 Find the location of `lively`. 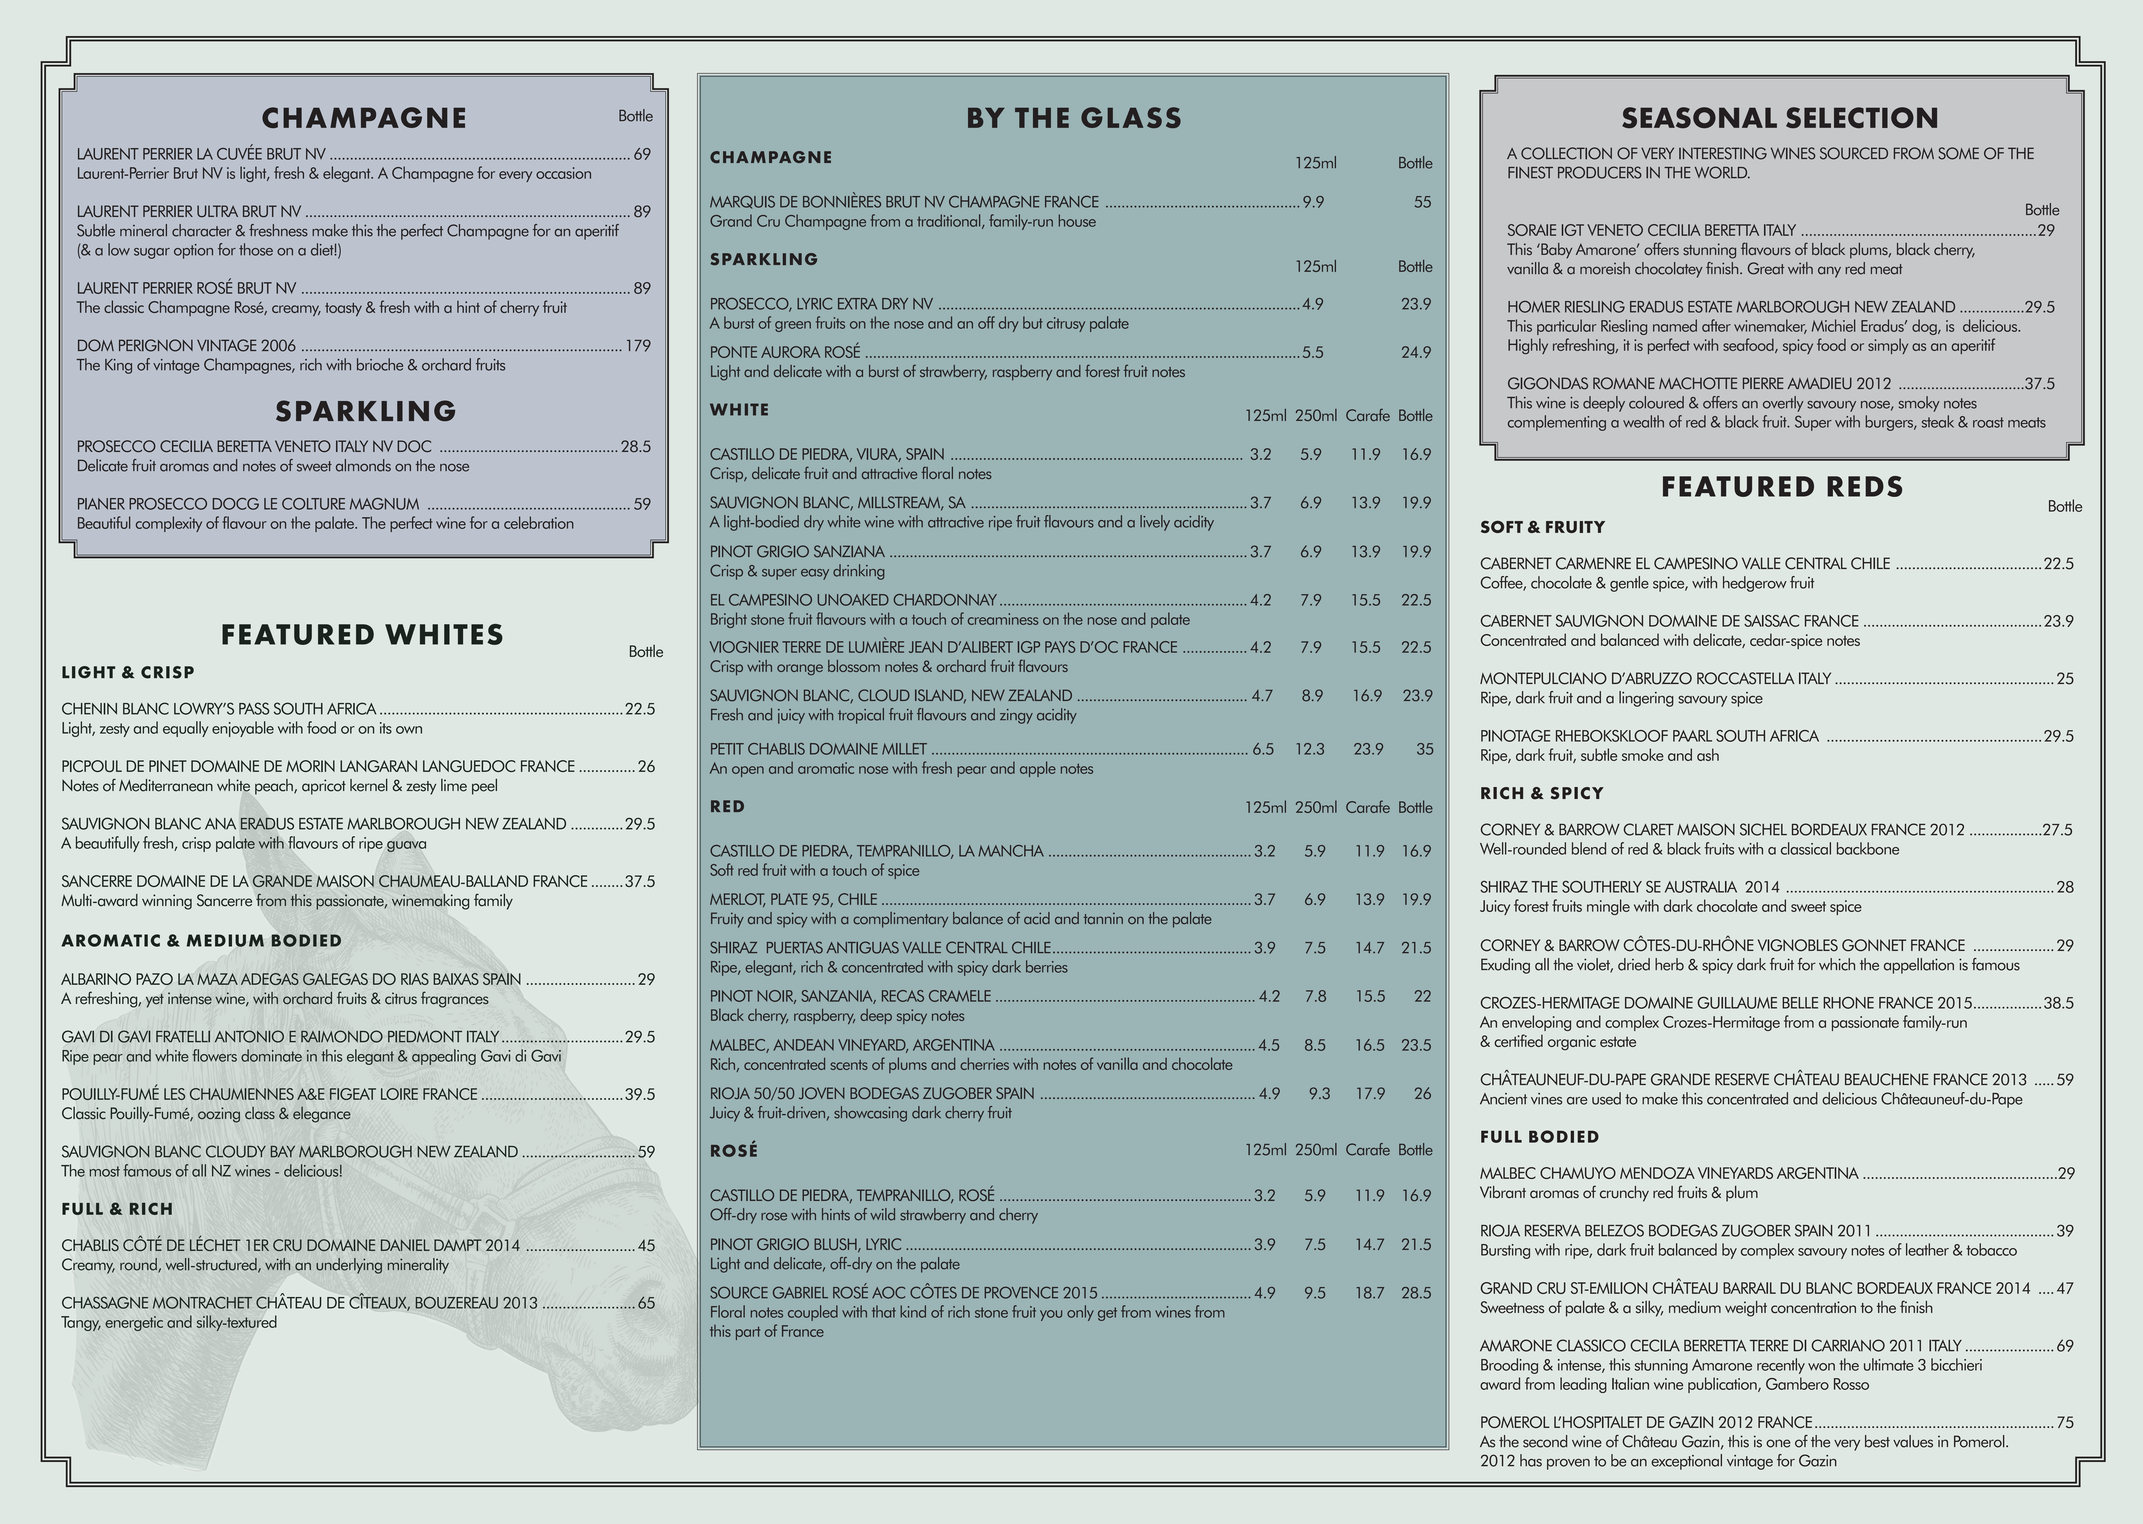

lively is located at coordinates (1155, 523).
